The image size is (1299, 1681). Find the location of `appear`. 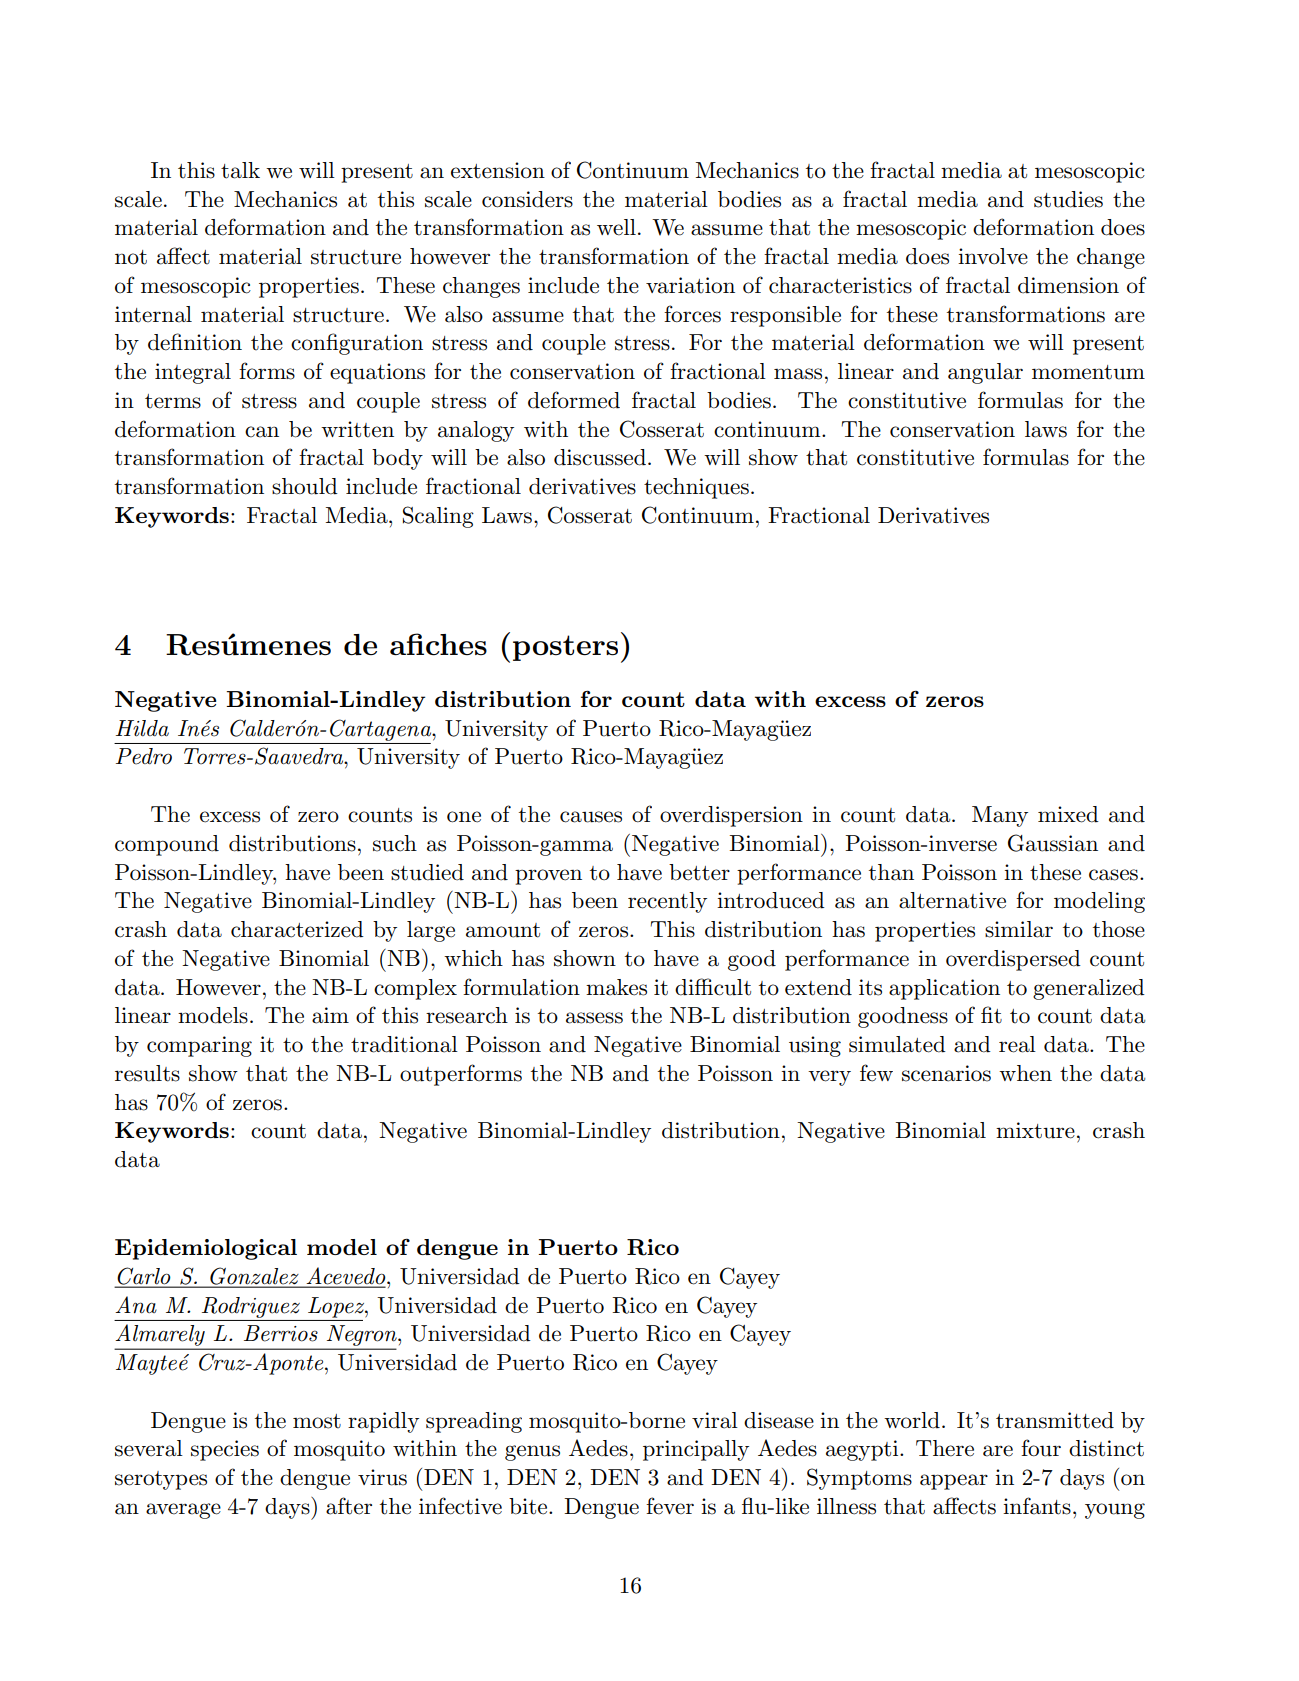

appear is located at coordinates (954, 1482).
